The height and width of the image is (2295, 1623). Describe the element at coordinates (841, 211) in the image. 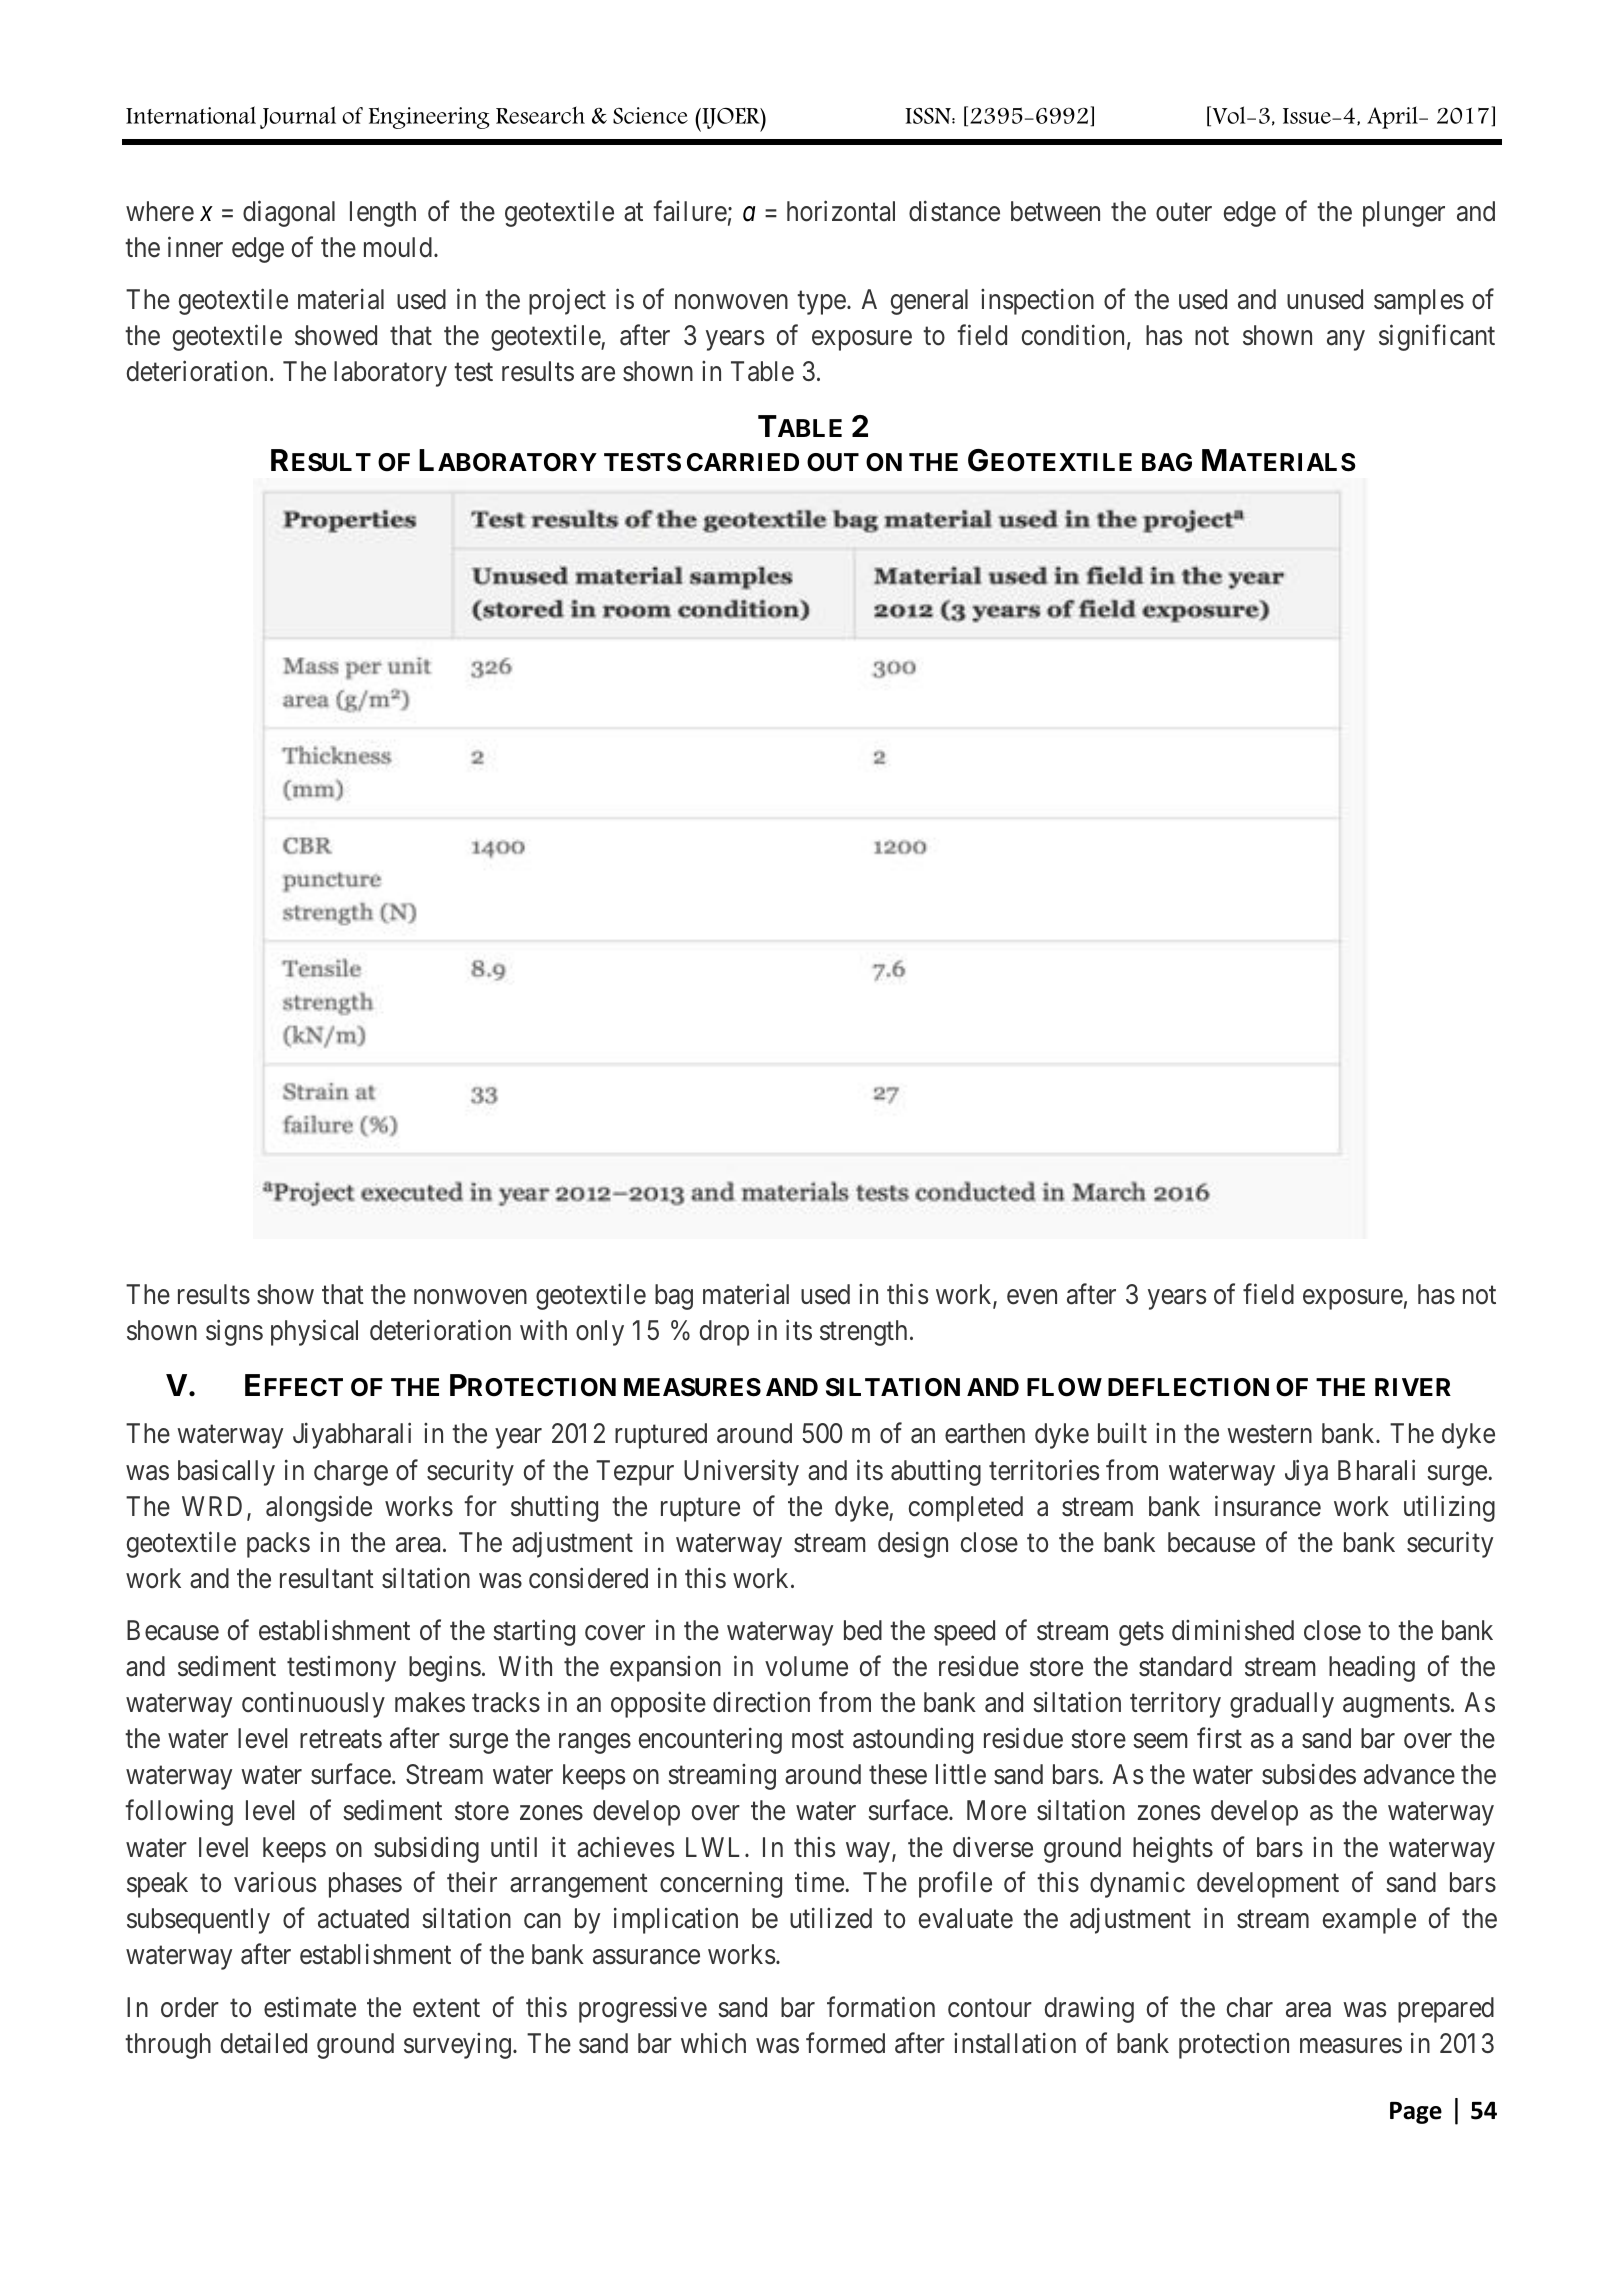

I see `horizontal` at that location.
